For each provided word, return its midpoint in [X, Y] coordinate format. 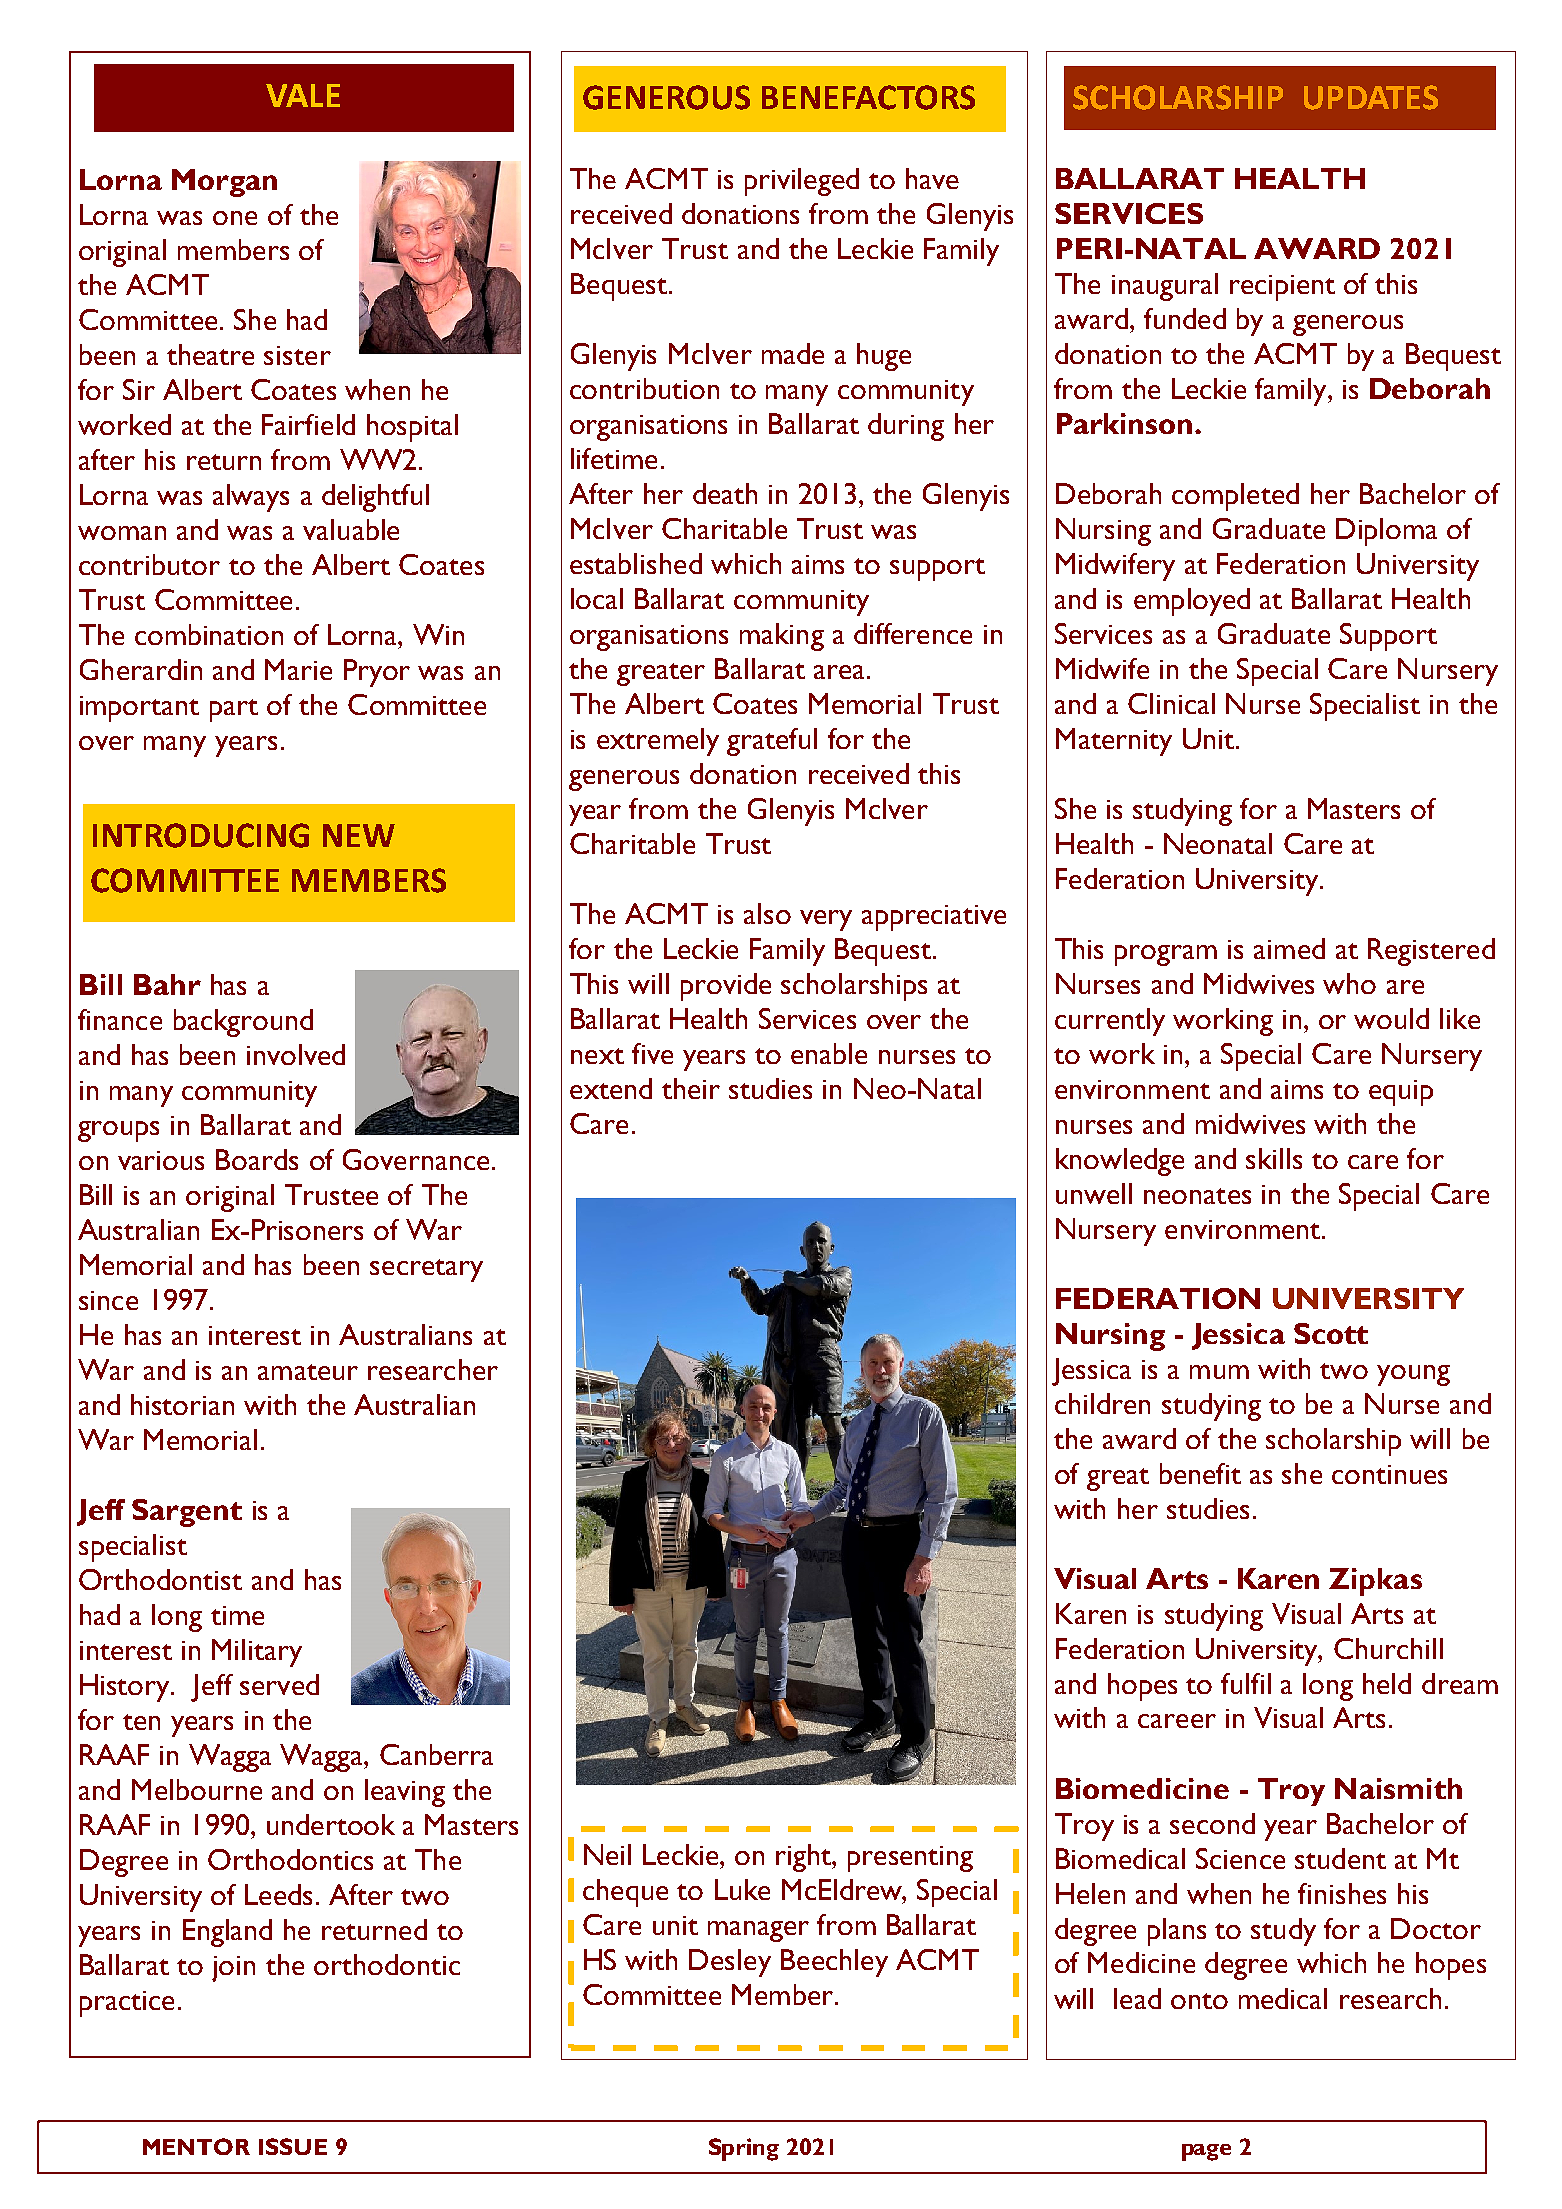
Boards [257, 1159]
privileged [802, 182]
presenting [910, 1859]
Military [257, 1653]
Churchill [1388, 1648]
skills [1274, 1158]
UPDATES [1371, 97]
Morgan [224, 183]
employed [1192, 602]
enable [829, 1053]
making [782, 637]
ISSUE [293, 2146]
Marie [298, 669]
